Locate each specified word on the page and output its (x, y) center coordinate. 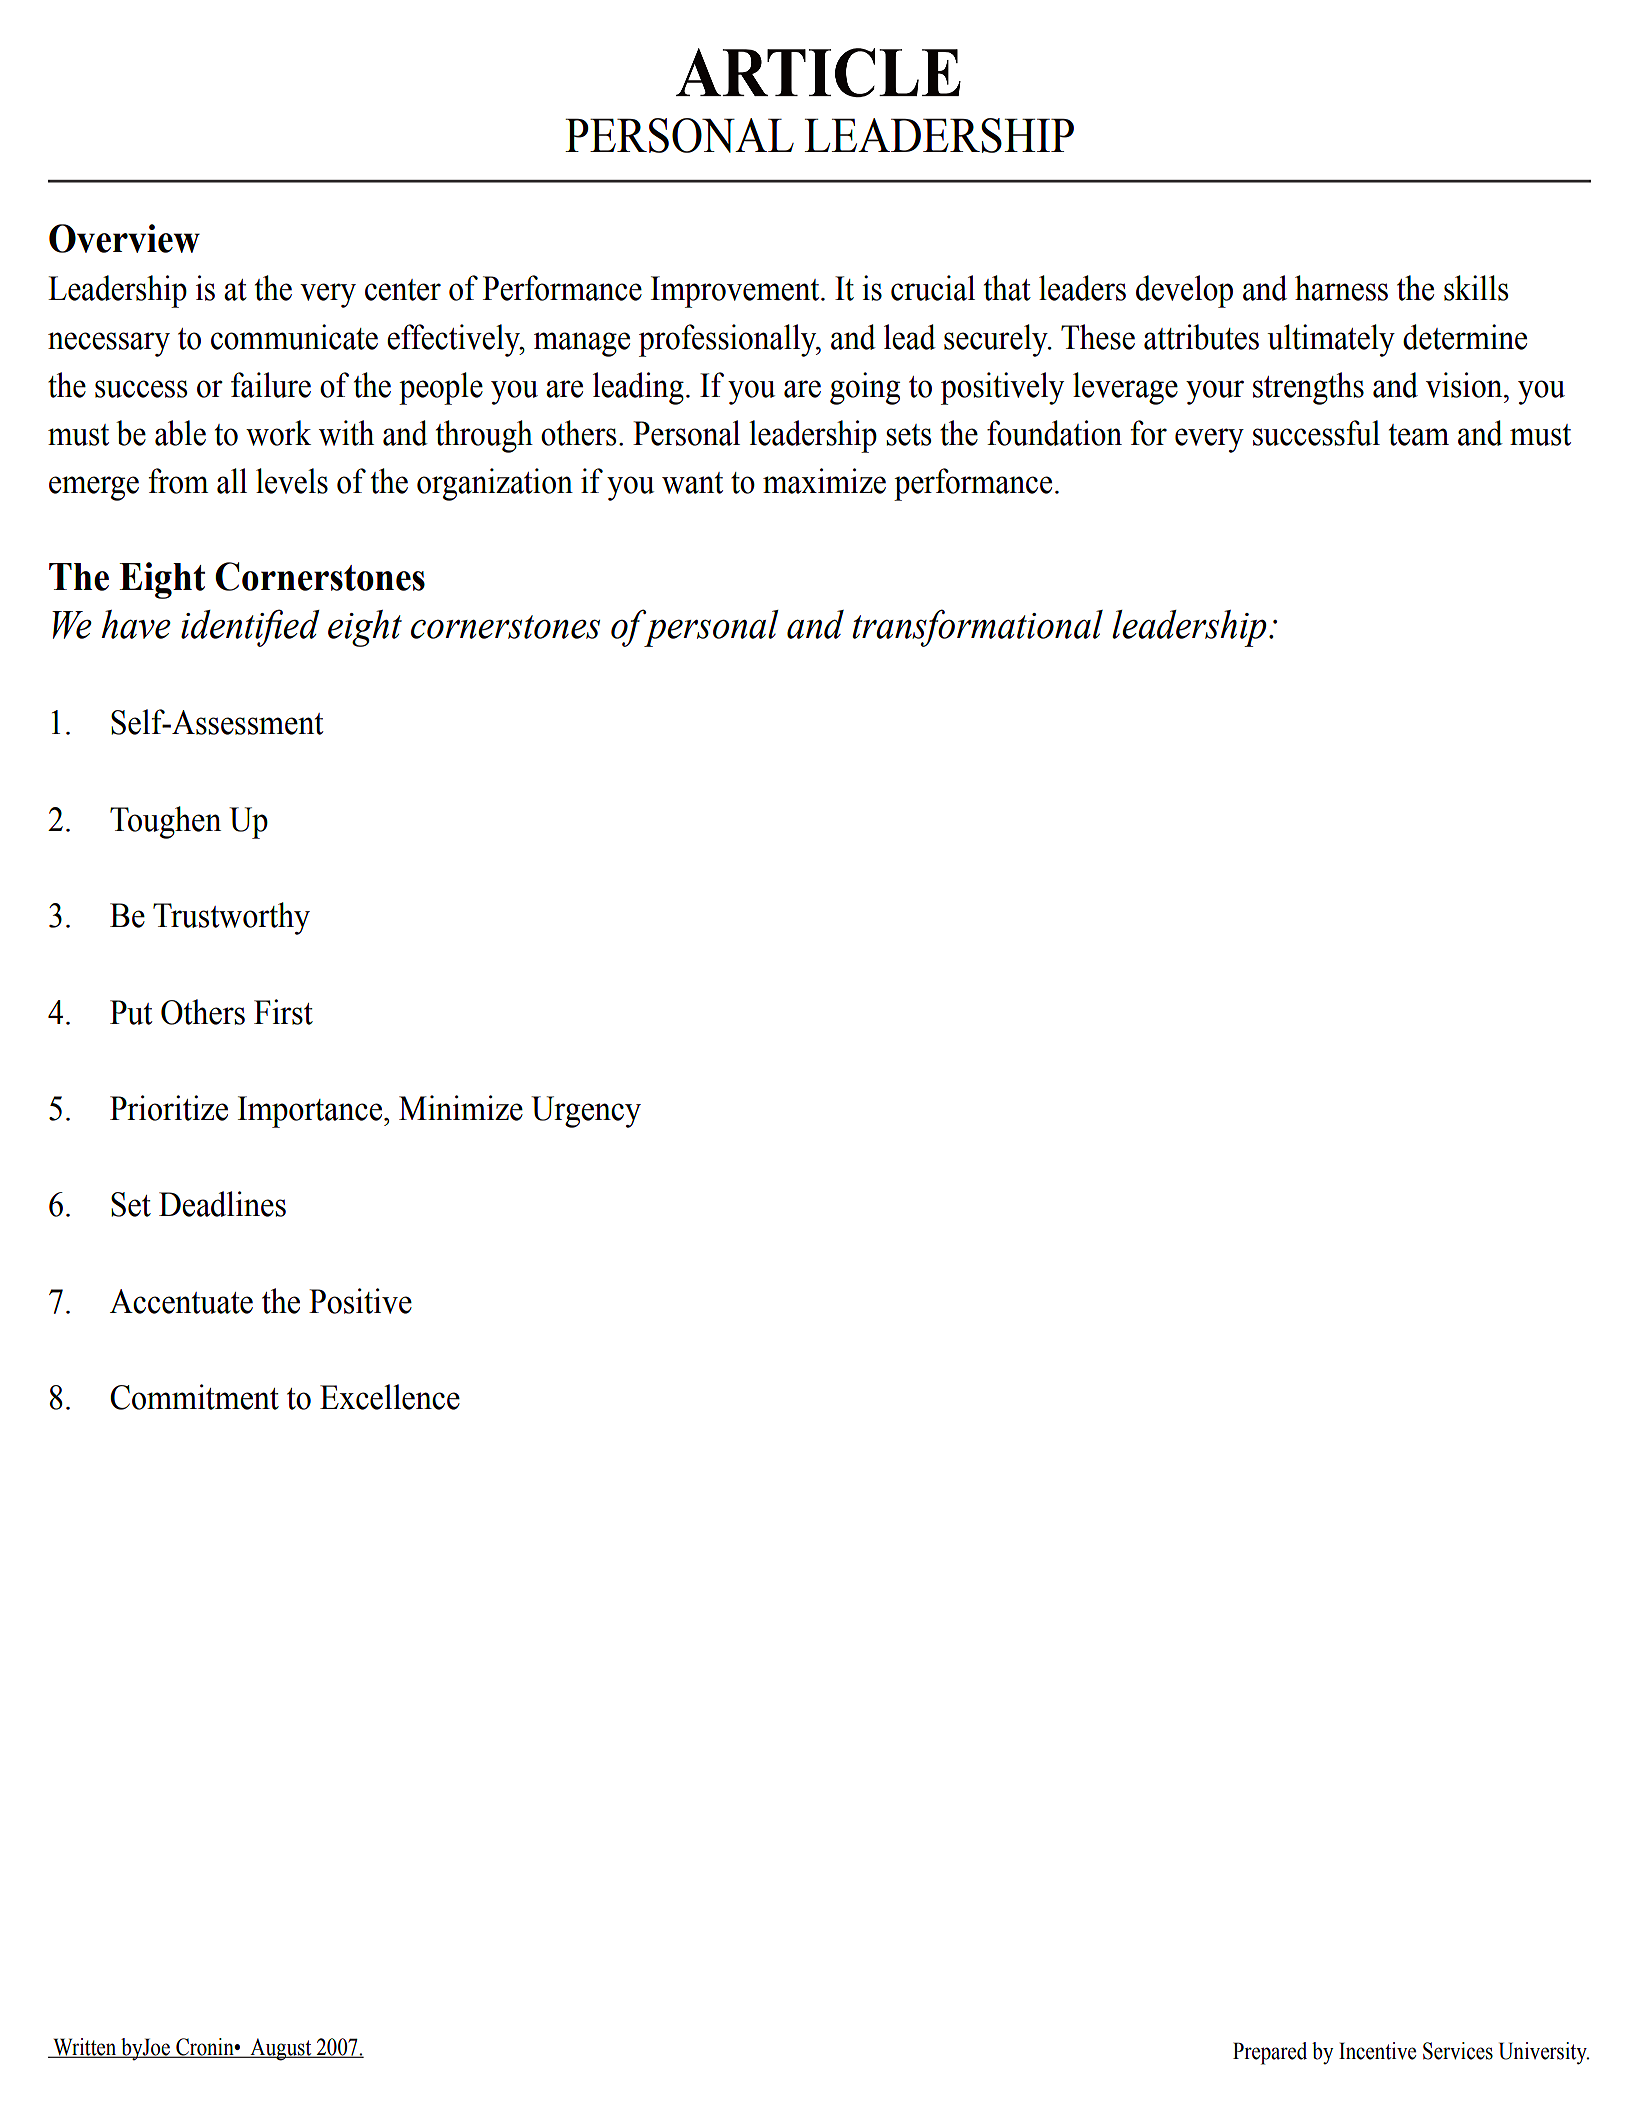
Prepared (1270, 2053)
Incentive (1377, 2051)
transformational (977, 628)
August (281, 2049)
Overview (124, 238)
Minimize (461, 1108)
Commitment (194, 1397)
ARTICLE (818, 72)
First (283, 1012)
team (1419, 435)
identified (250, 628)
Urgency (586, 1112)
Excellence (390, 1397)
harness (1341, 288)
